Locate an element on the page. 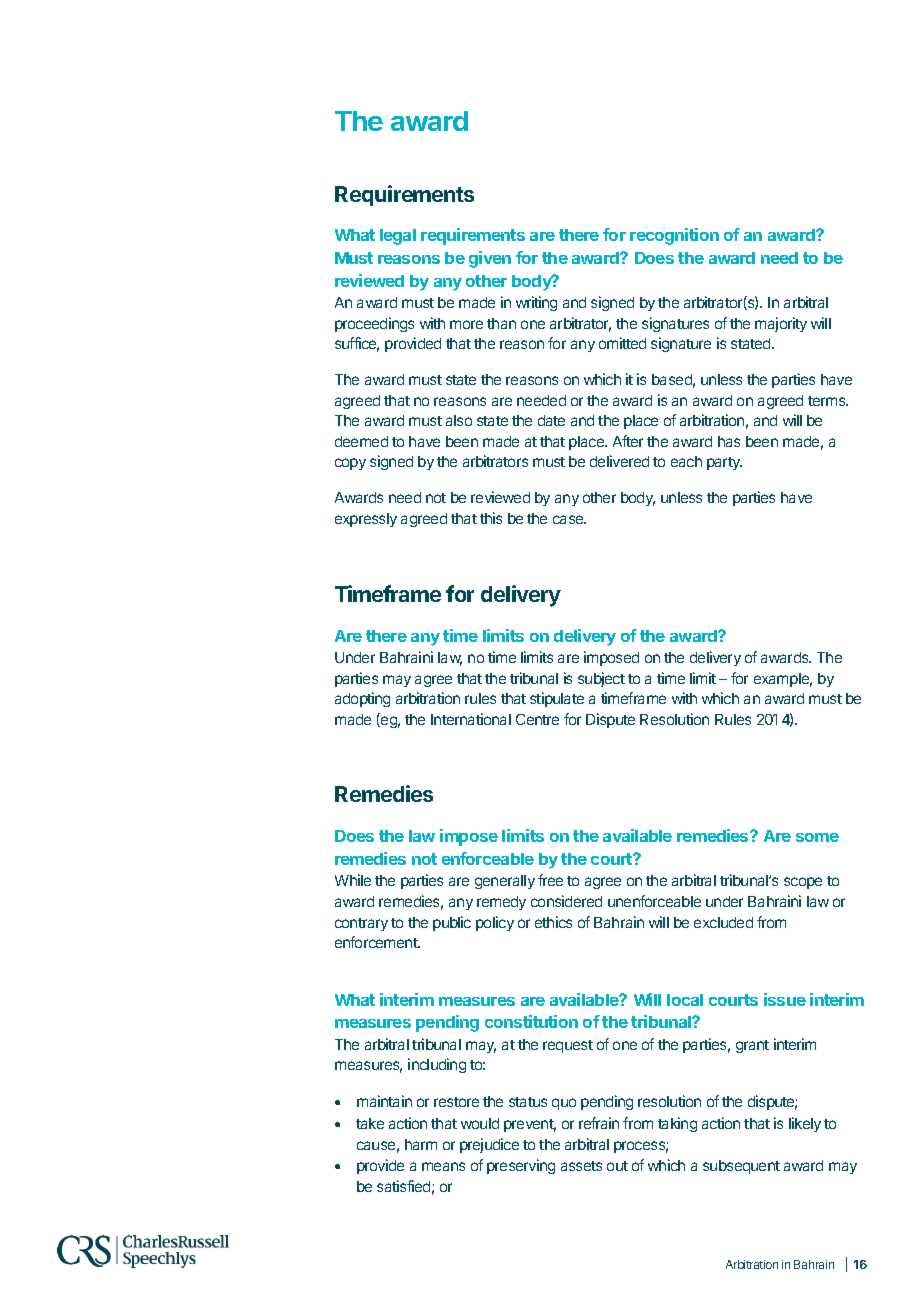 This image has height=1308, width=924. harm is located at coordinates (421, 1144).
